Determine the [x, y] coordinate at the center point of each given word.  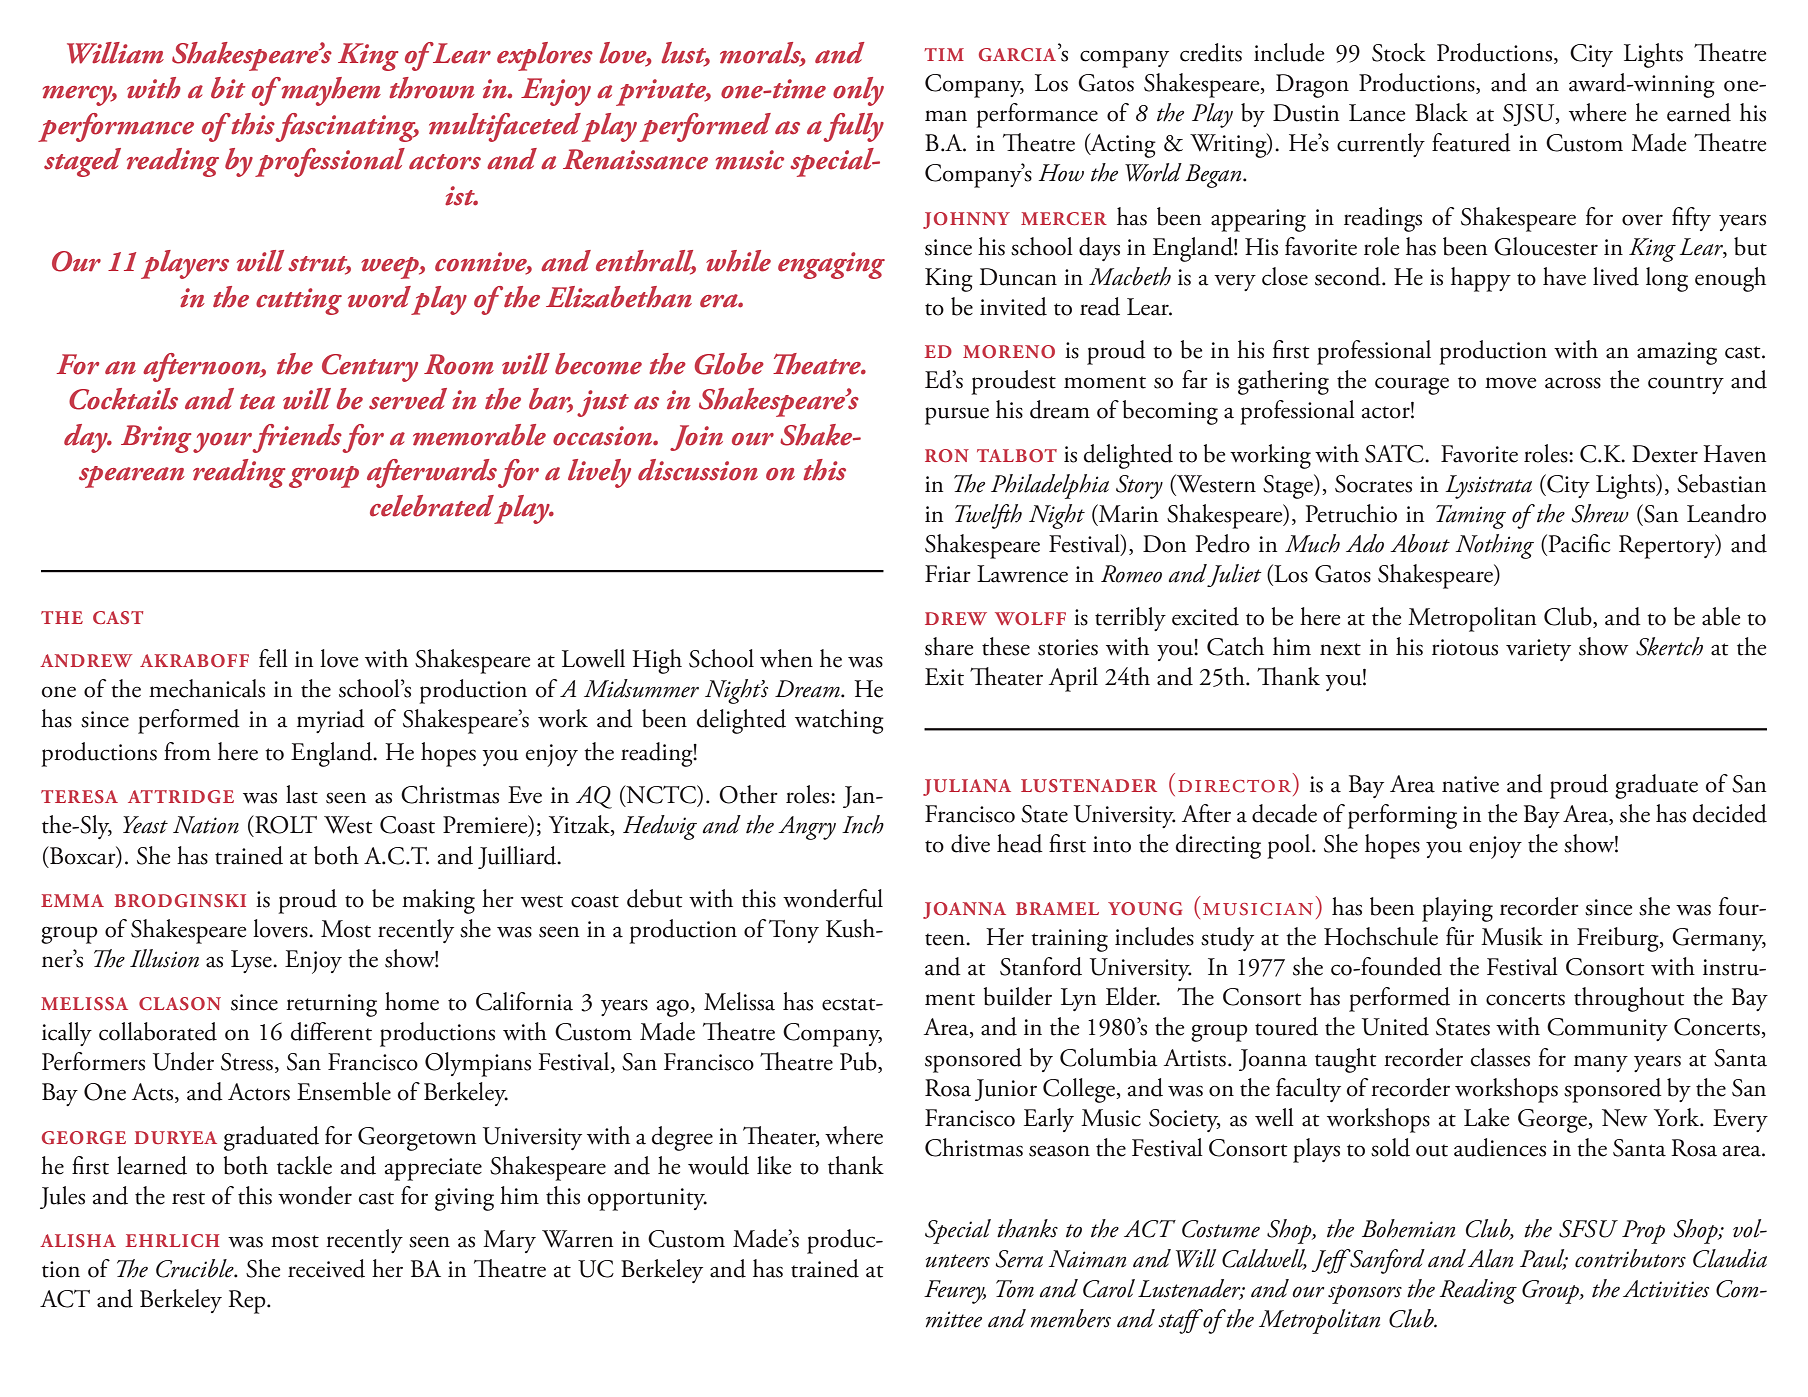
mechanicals [207, 688]
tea [257, 402]
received [326, 1268]
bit [228, 88]
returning [331, 1005]
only [858, 91]
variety [1538, 650]
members [1071, 1318]
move [1511, 383]
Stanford [1041, 966]
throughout [1629, 999]
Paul [1543, 1259]
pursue [957, 416]
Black [1441, 112]
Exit [944, 677]
